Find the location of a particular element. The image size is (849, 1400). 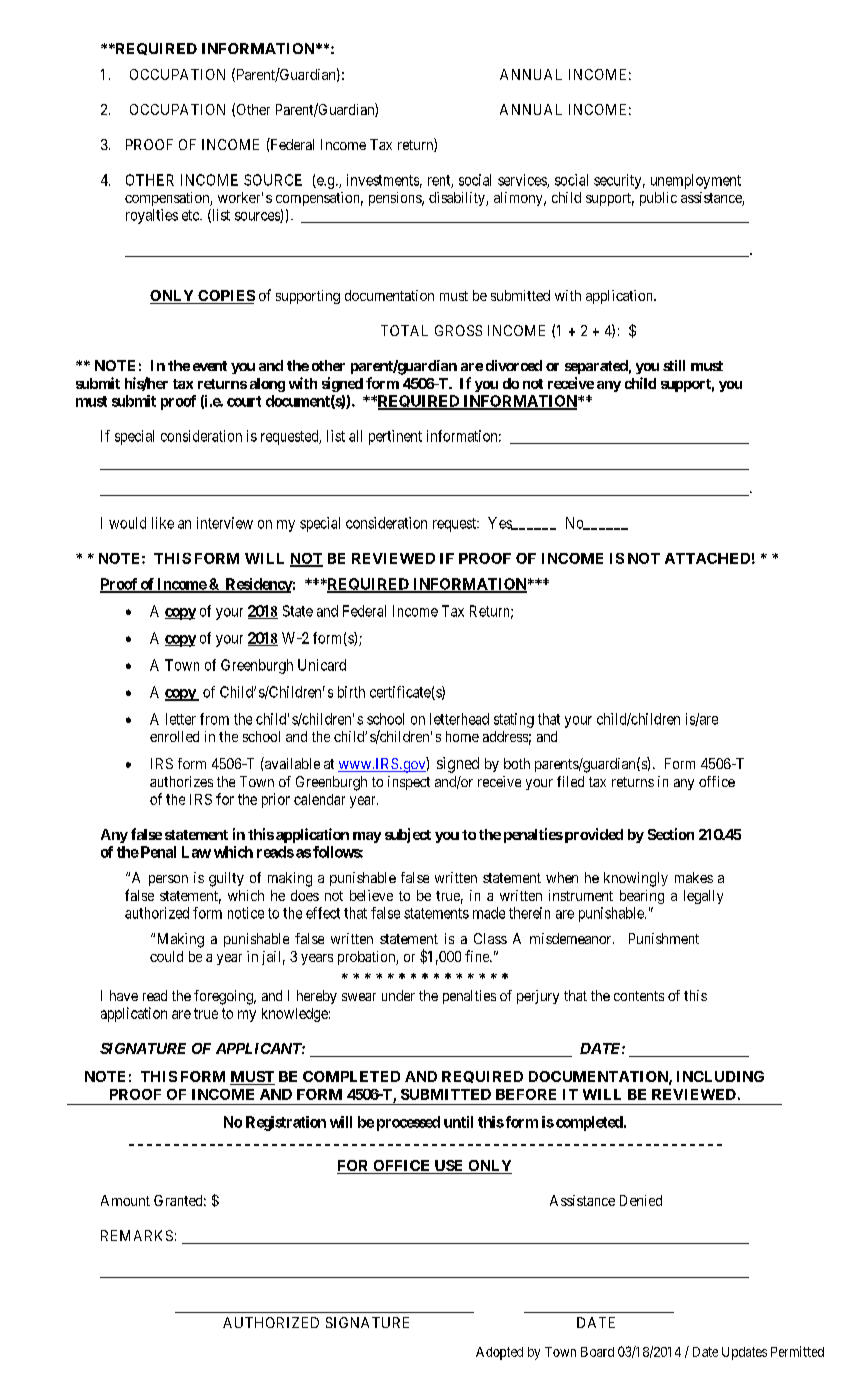

interview is located at coordinates (225, 523).
